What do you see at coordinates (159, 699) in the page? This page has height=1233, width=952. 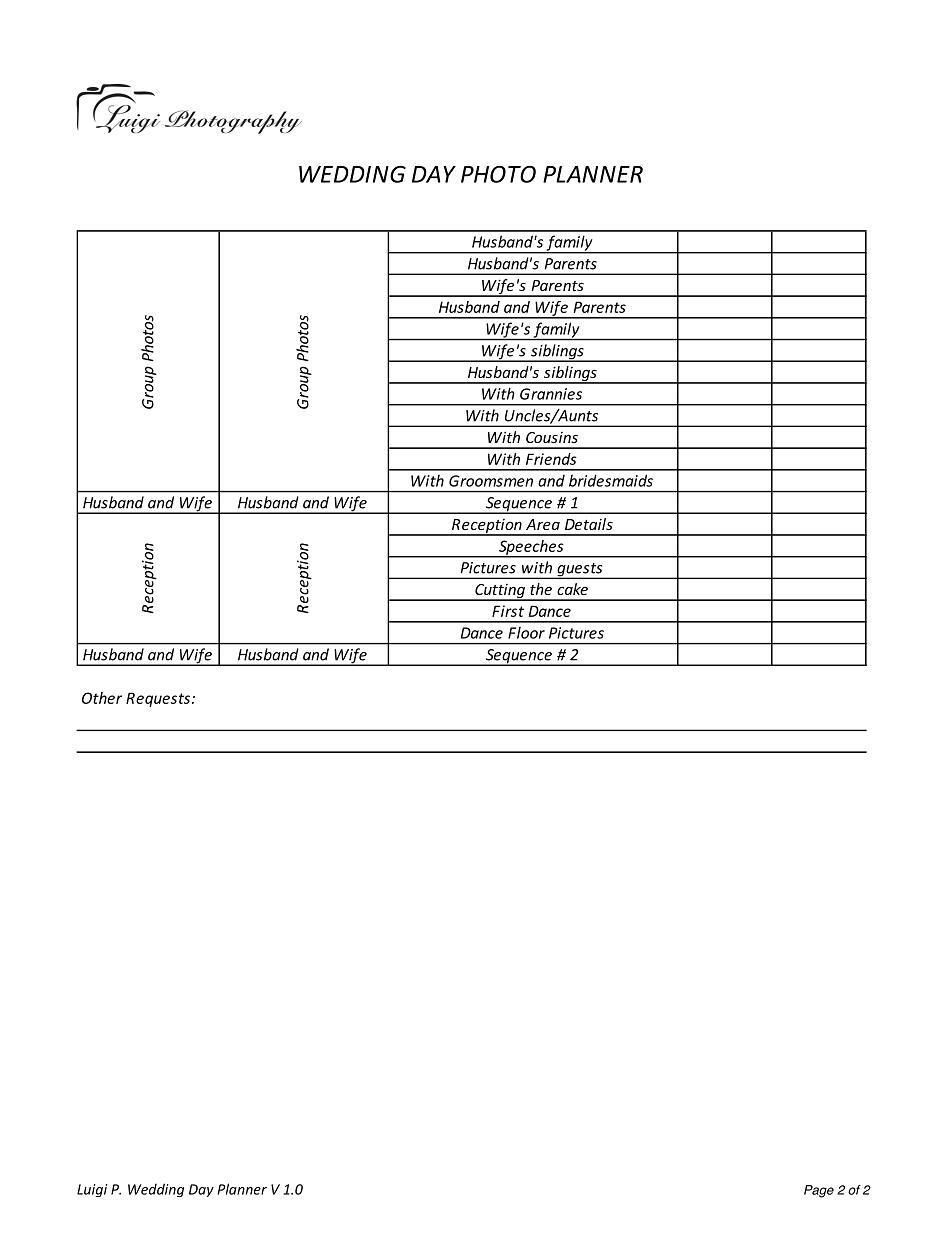 I see `Requests` at bounding box center [159, 699].
